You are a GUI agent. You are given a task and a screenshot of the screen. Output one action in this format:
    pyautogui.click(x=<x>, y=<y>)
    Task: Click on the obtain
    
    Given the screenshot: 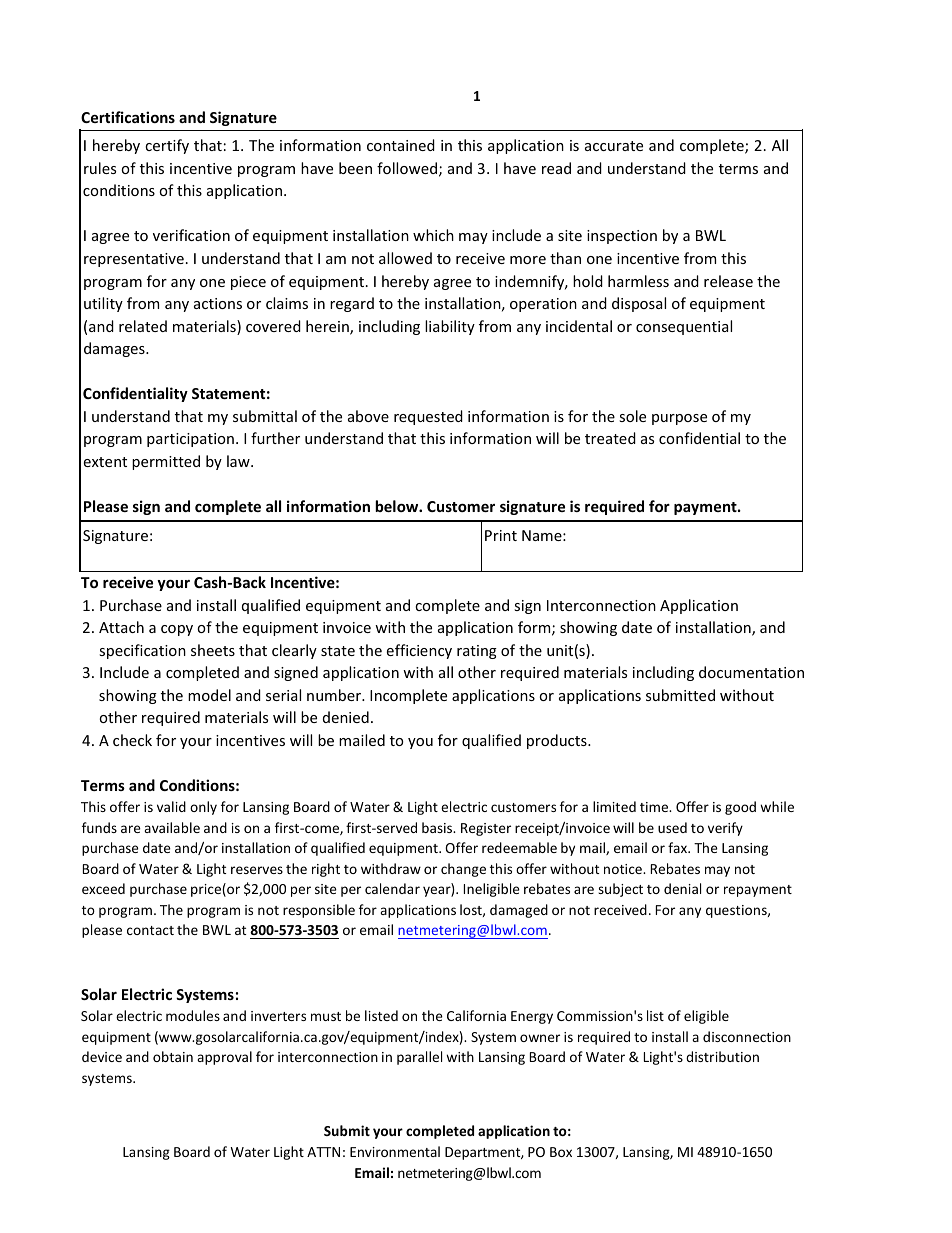 What is the action you would take?
    pyautogui.click(x=173, y=1056)
